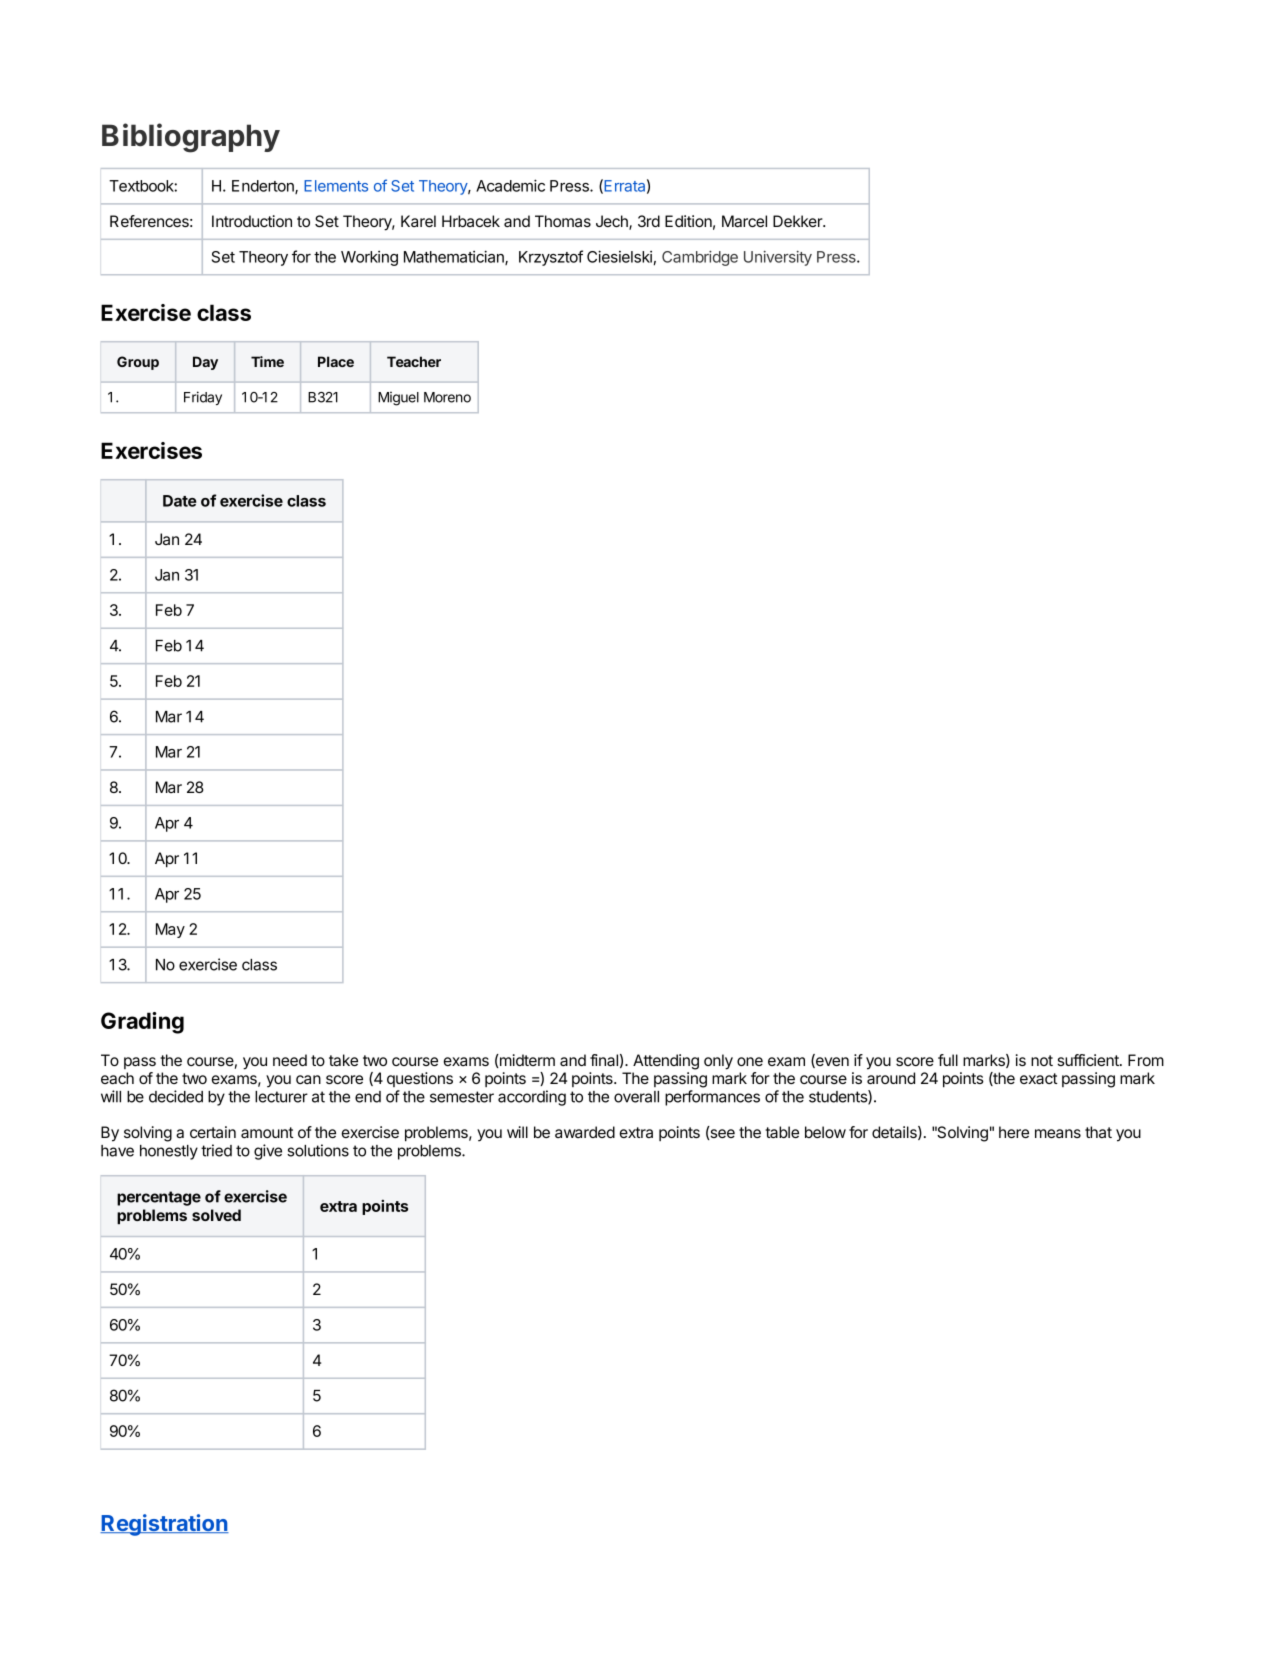  I want to click on Moreno, so click(447, 397).
